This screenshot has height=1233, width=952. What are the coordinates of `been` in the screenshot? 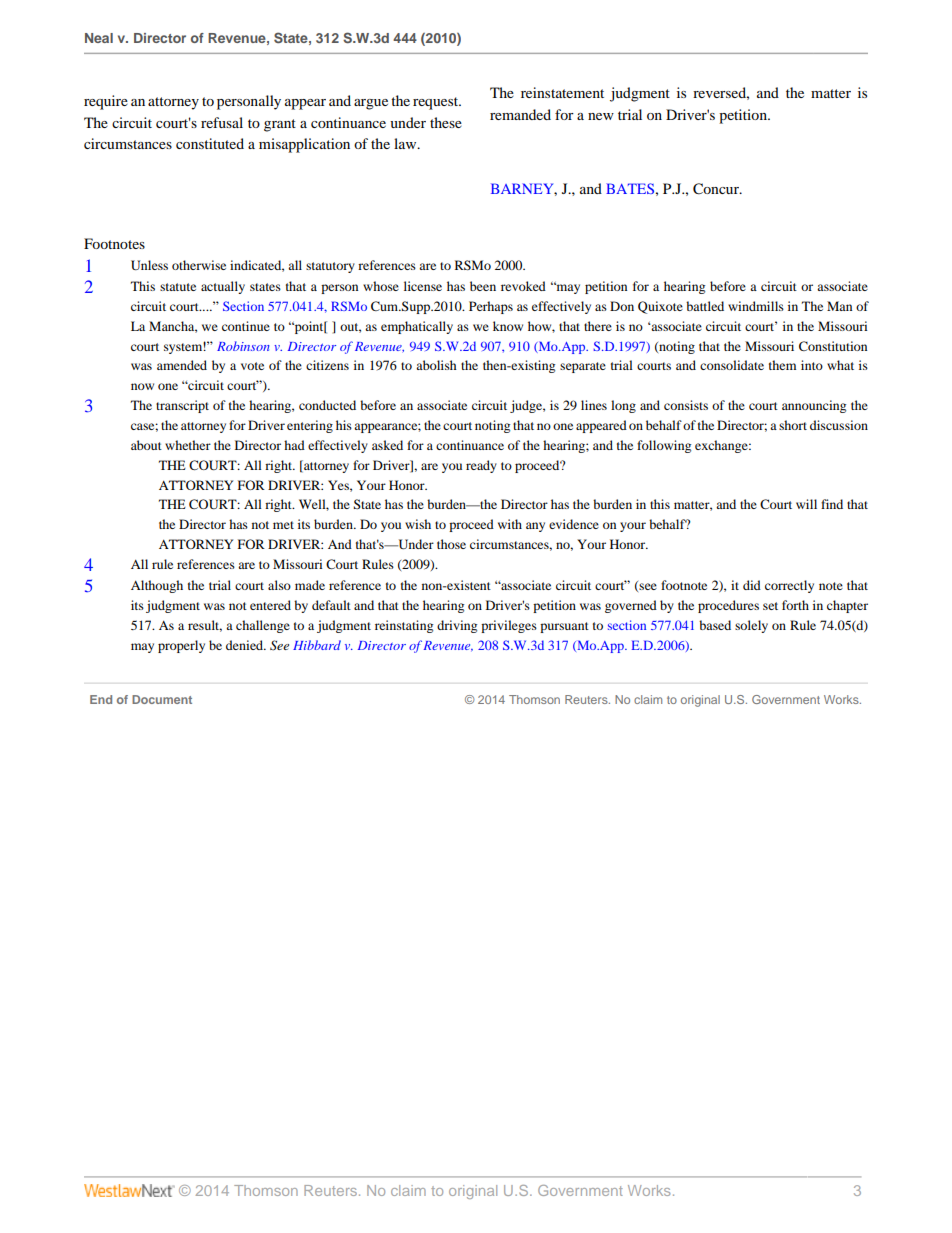 It's located at (483, 286).
